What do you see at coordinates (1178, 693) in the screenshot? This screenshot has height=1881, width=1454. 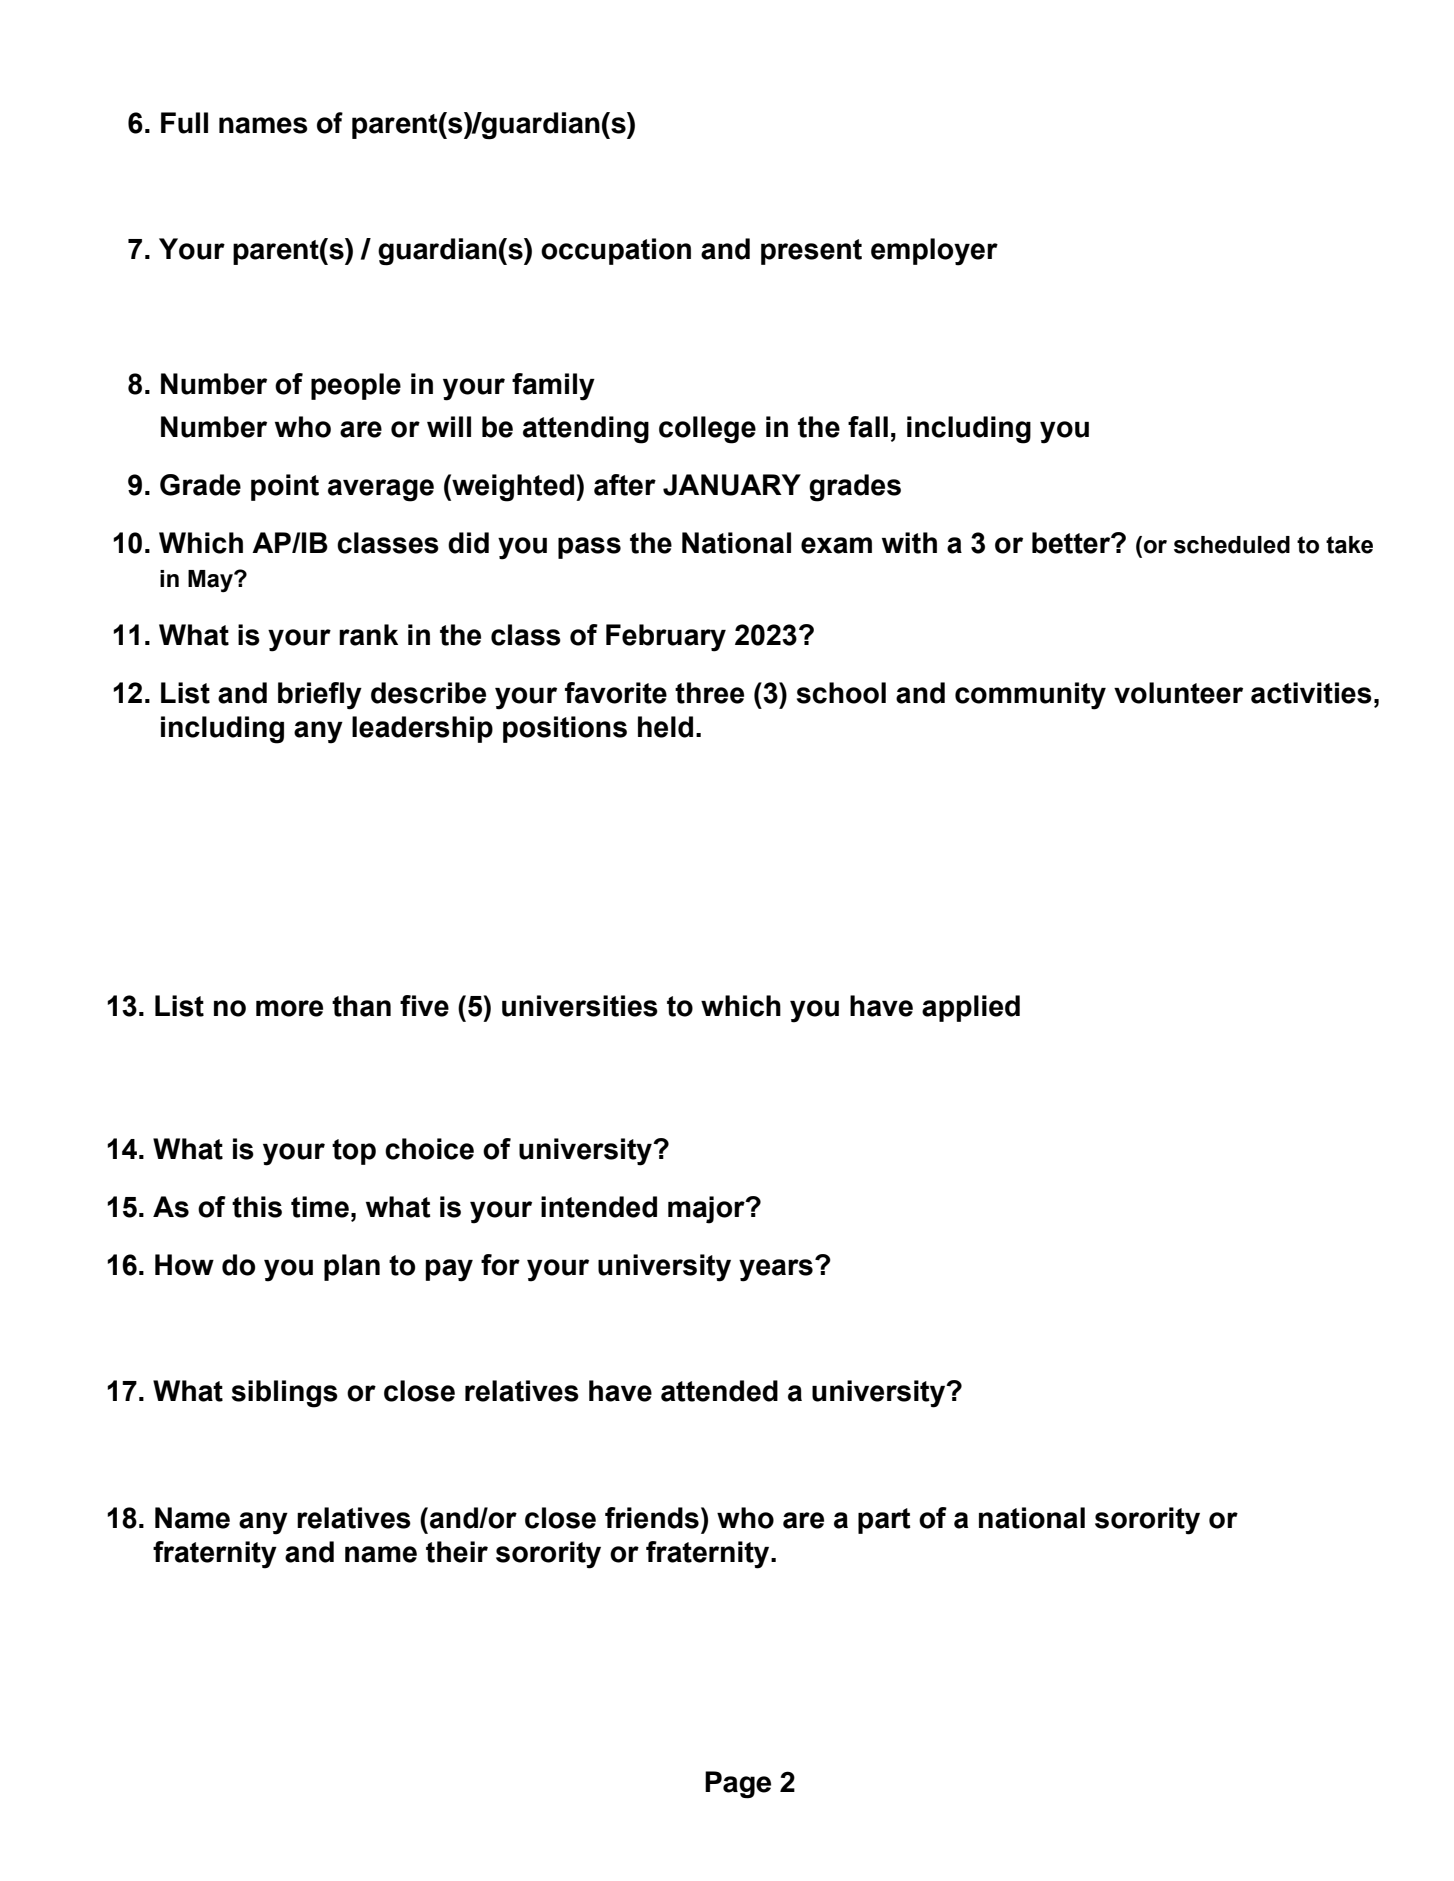 I see `volunteer` at bounding box center [1178, 693].
